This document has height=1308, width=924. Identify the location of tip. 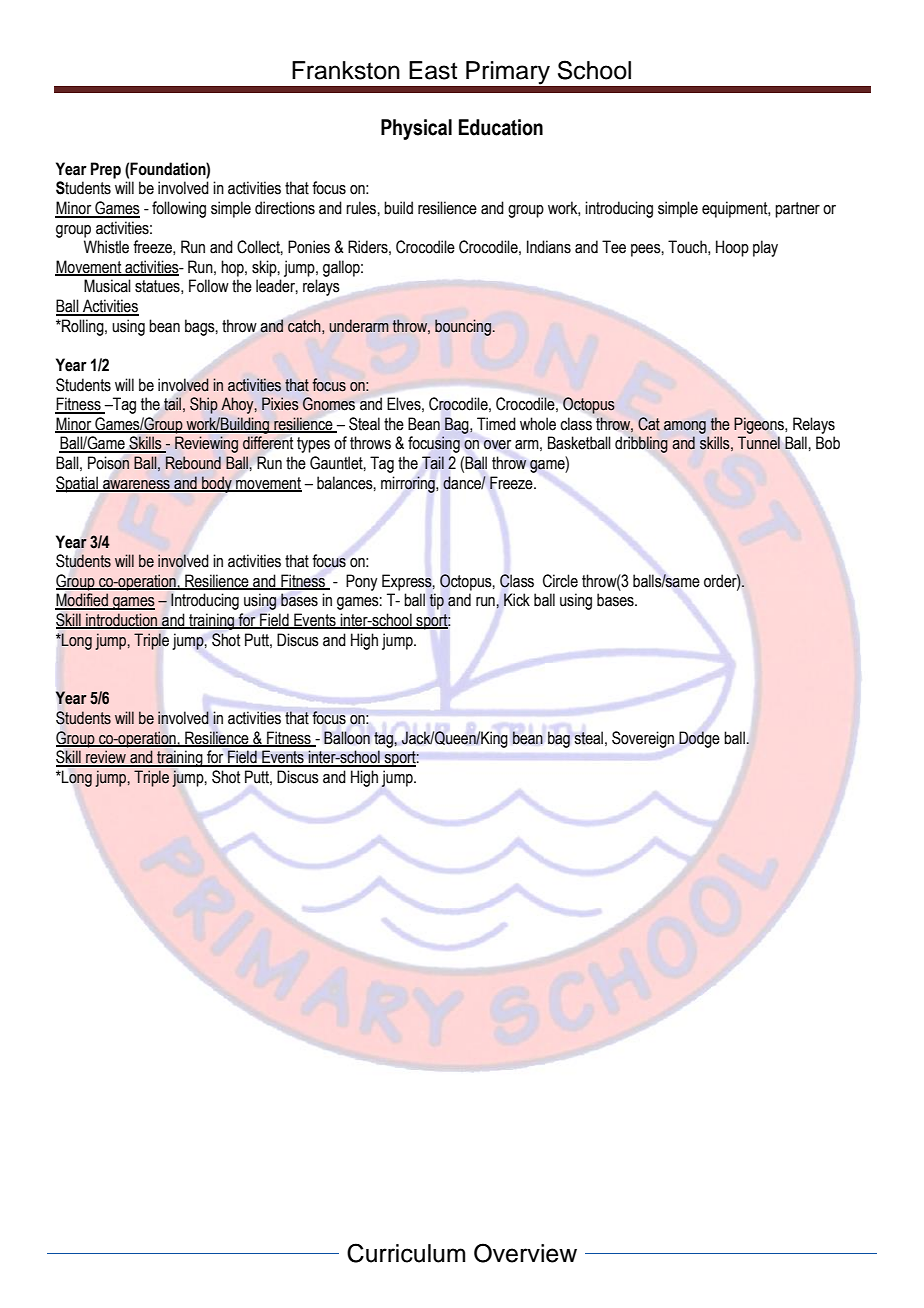
(437, 602).
